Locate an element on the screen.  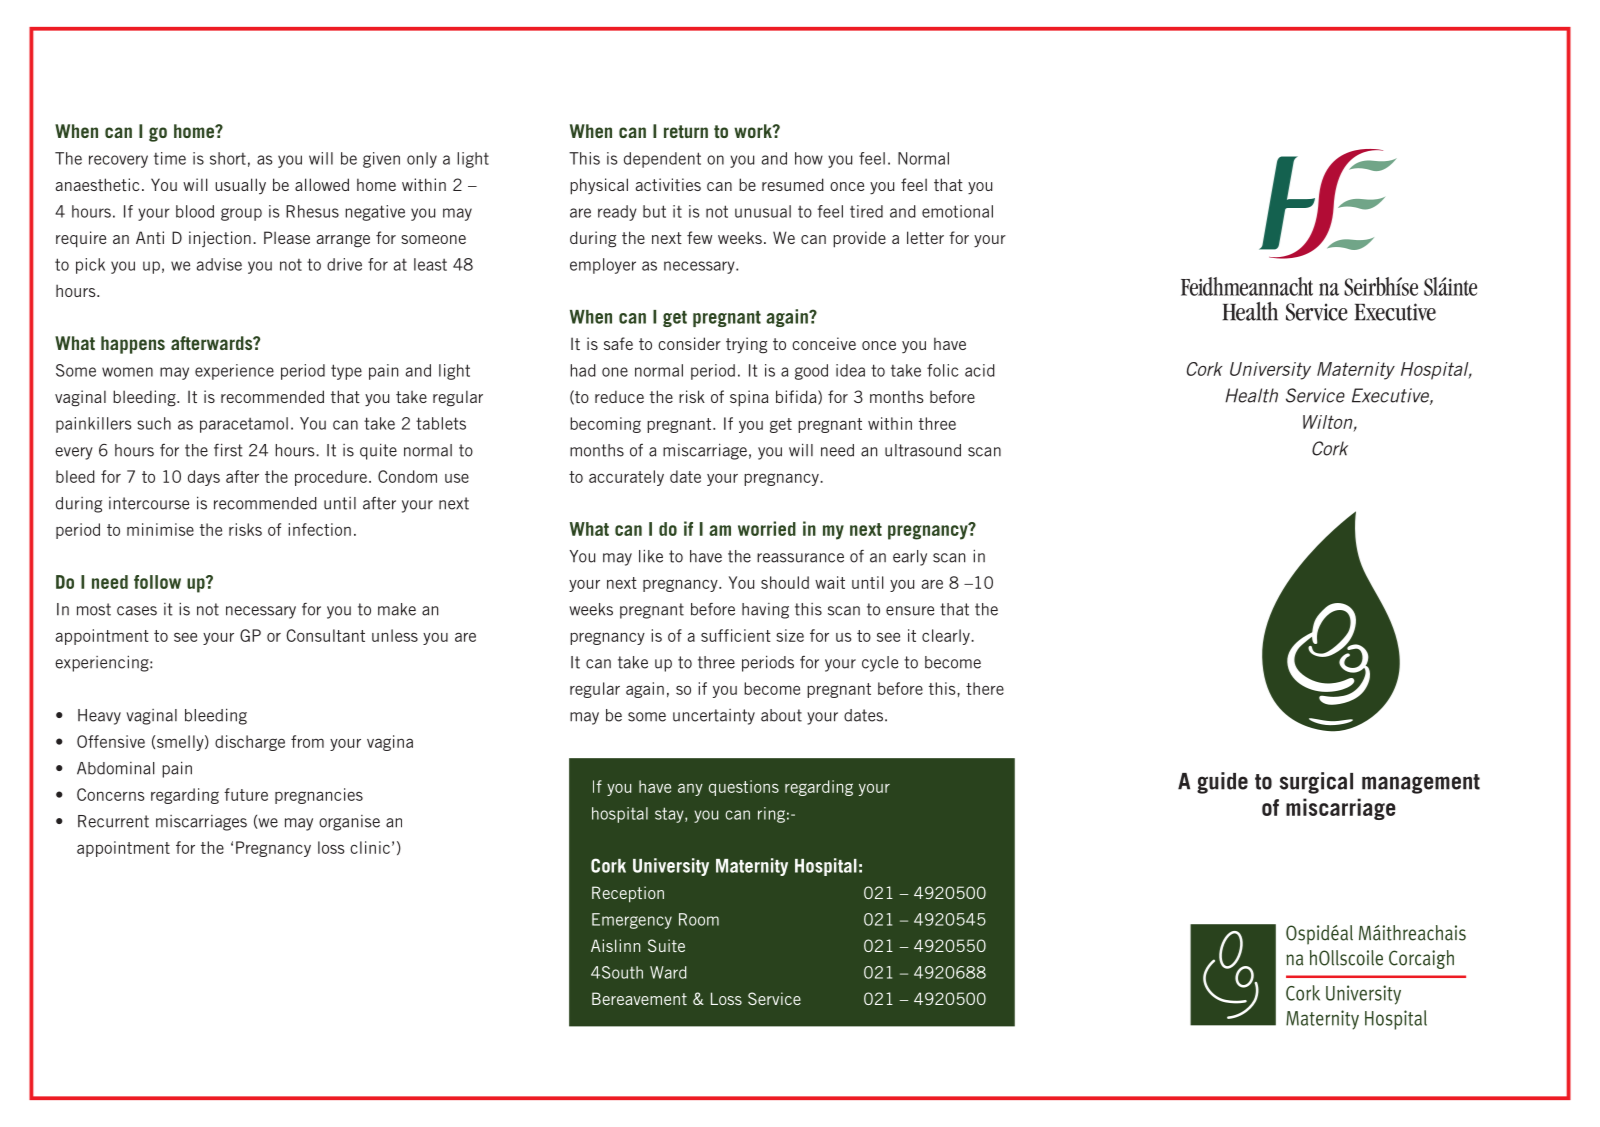
experience is located at coordinates (234, 372).
